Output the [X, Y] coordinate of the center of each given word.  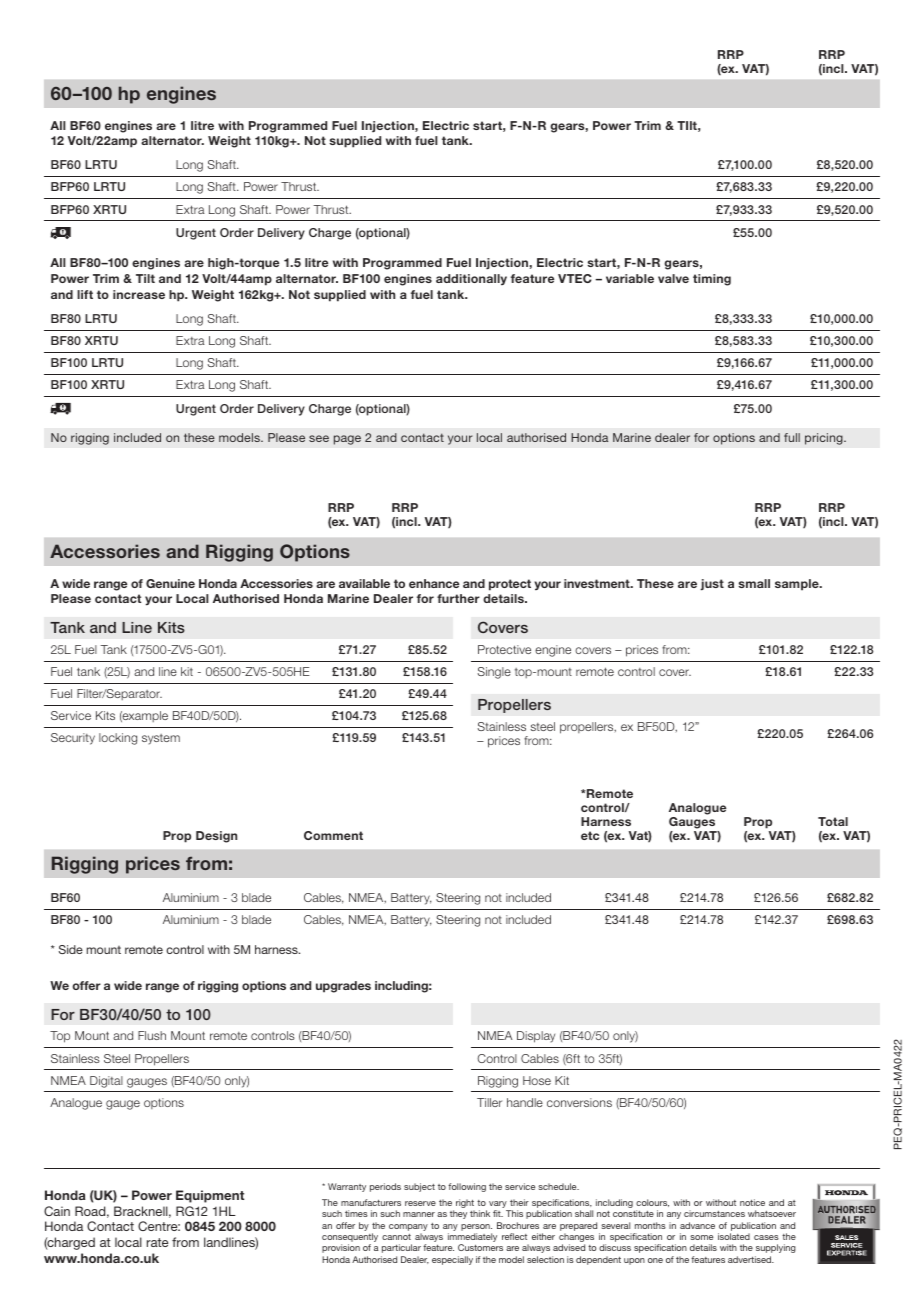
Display [536, 1037]
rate [157, 1242]
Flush [152, 1035]
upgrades [343, 987]
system [161, 739]
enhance [434, 583]
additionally [471, 280]
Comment [333, 835]
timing [712, 280]
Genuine [170, 583]
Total [833, 821]
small [754, 583]
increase [139, 294]
